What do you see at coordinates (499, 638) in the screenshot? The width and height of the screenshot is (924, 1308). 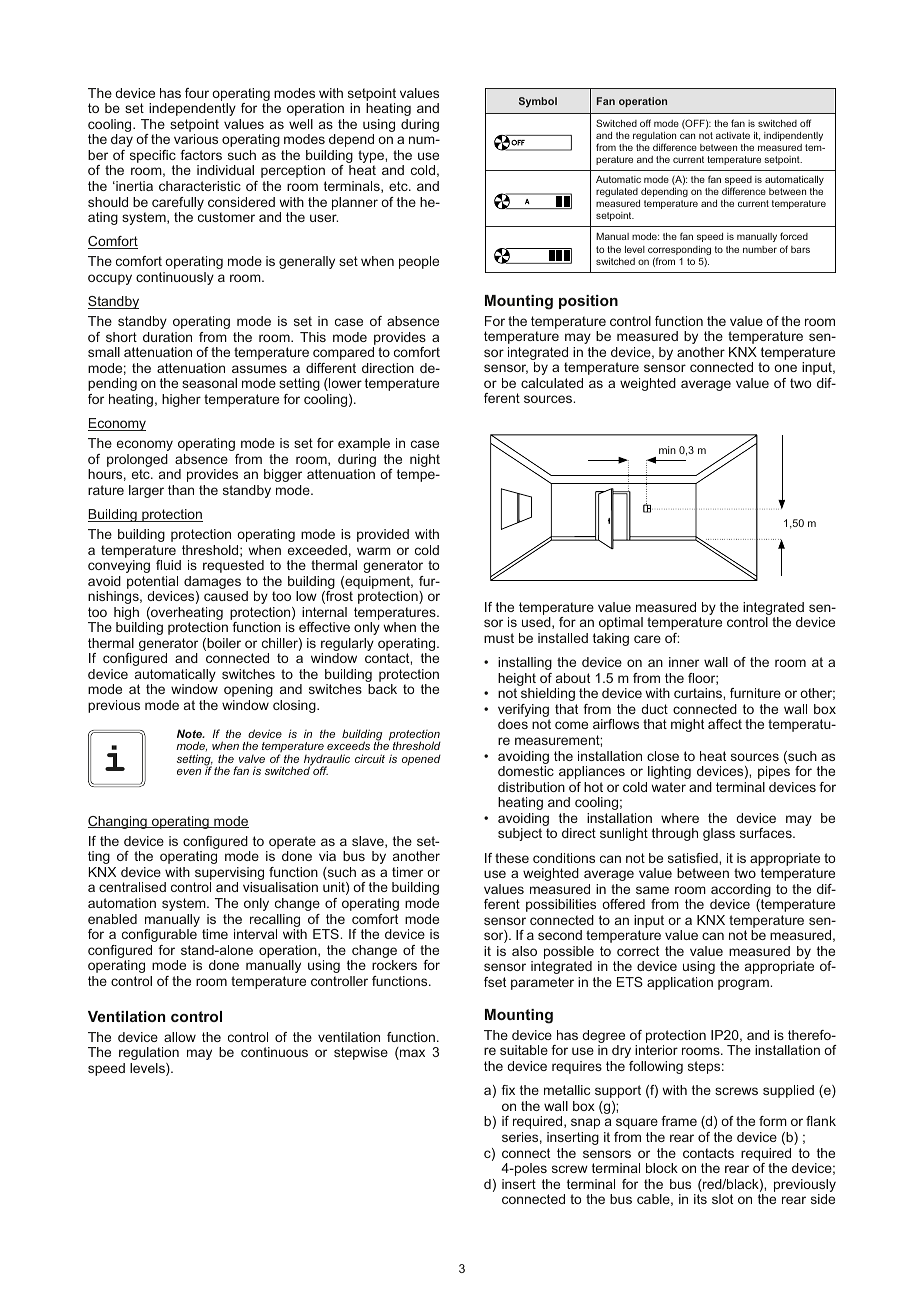 I see `must` at bounding box center [499, 638].
